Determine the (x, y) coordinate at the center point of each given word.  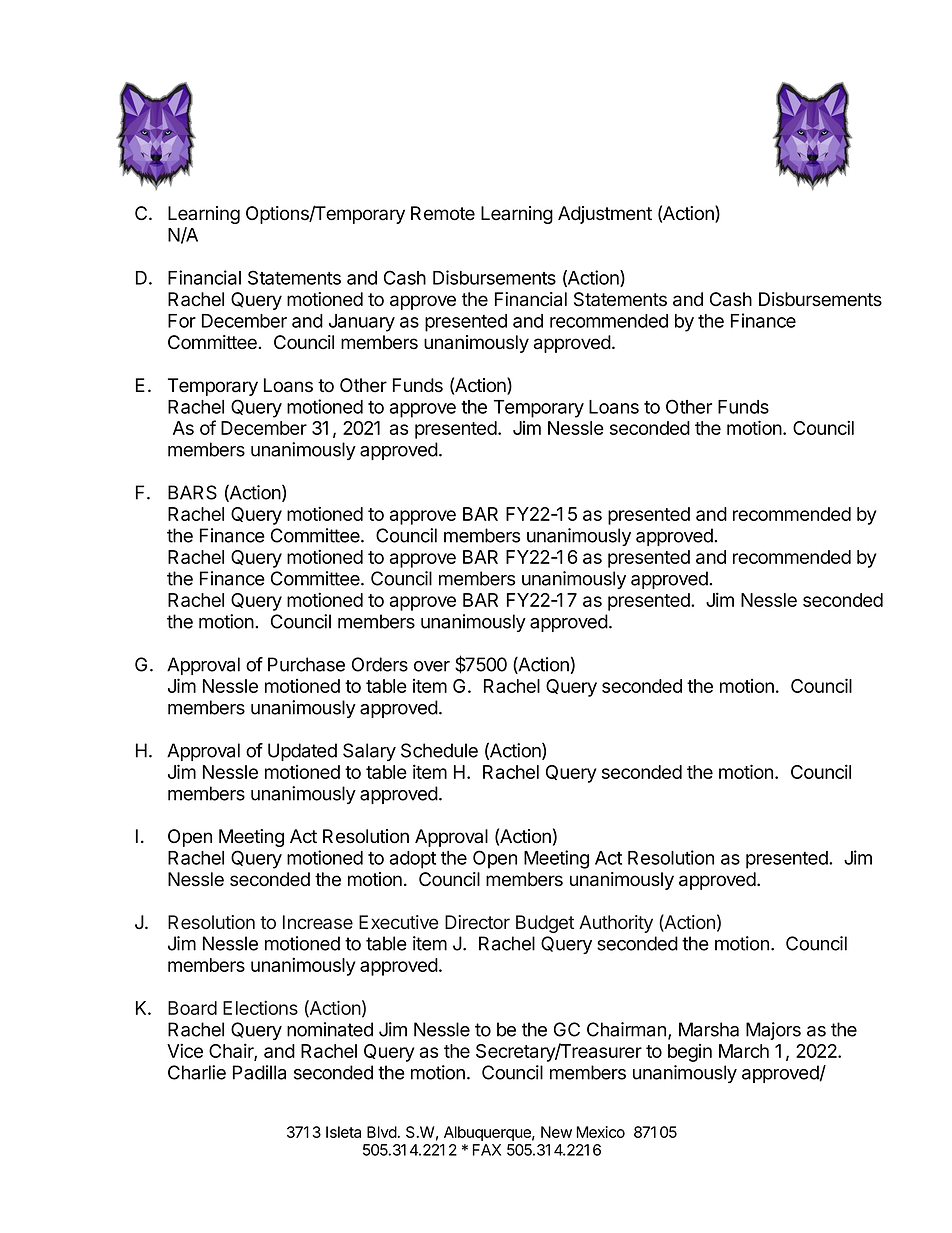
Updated (302, 752)
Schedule (439, 750)
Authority (616, 924)
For (182, 321)
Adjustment (605, 215)
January (362, 323)
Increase (318, 922)
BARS (192, 492)
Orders (380, 664)
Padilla (259, 1072)
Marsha (709, 1029)
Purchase (306, 664)
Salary (369, 752)
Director (477, 922)
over (432, 666)
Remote (443, 213)
